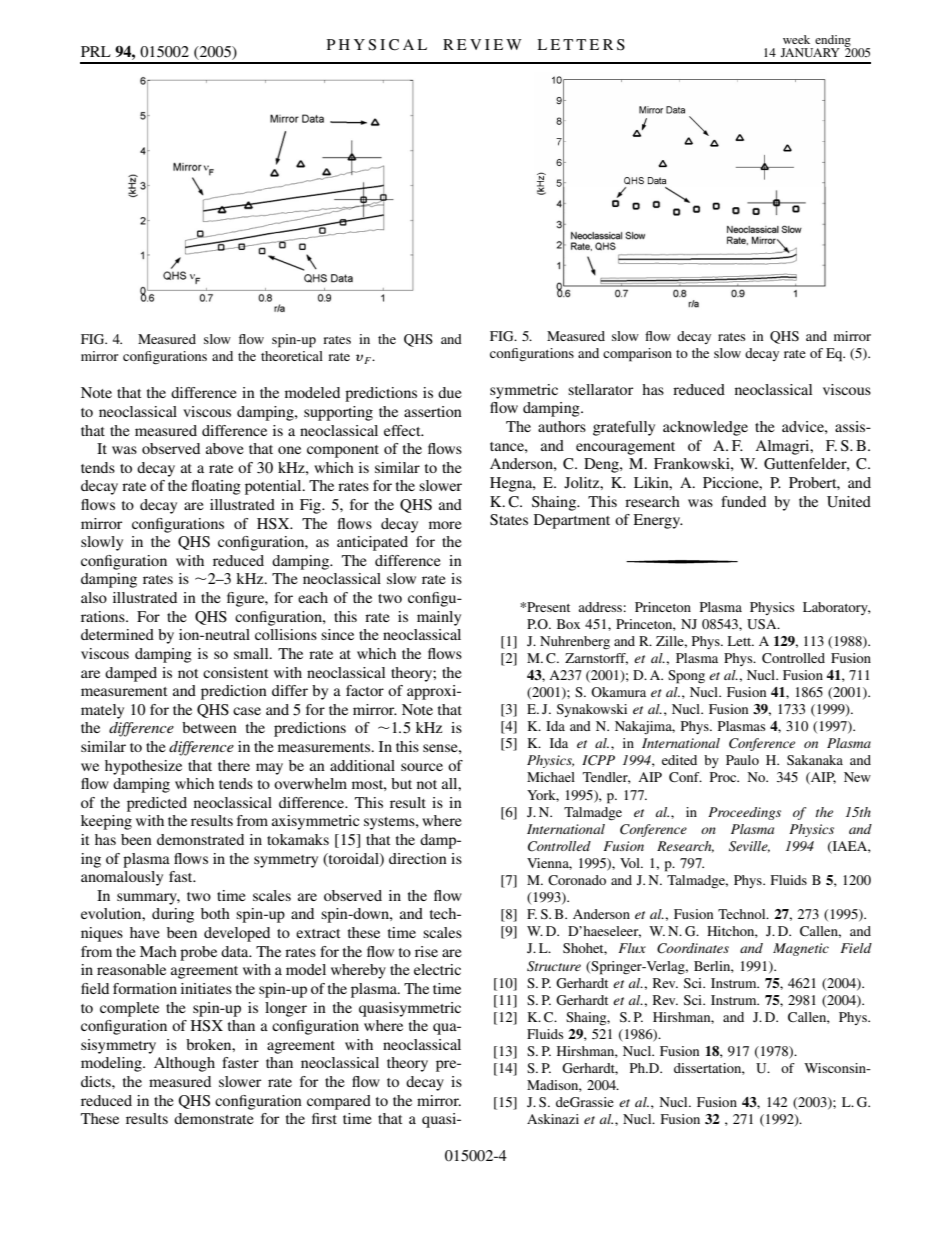 The width and height of the screenshot is (952, 1233). What do you see at coordinates (801, 949) in the screenshot?
I see `Magnetic` at bounding box center [801, 949].
